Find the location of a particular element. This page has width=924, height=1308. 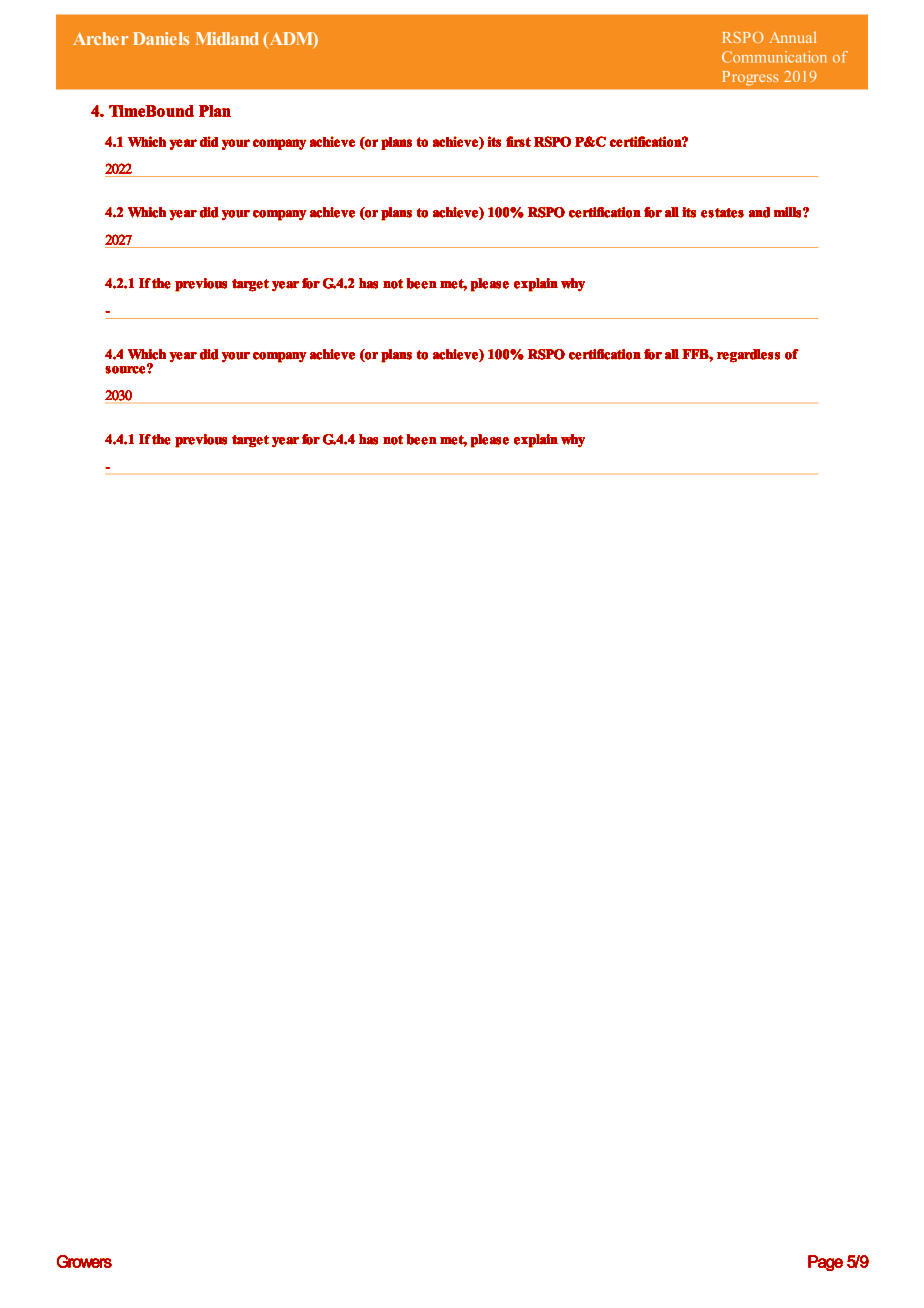

Communication is located at coordinates (774, 57).
